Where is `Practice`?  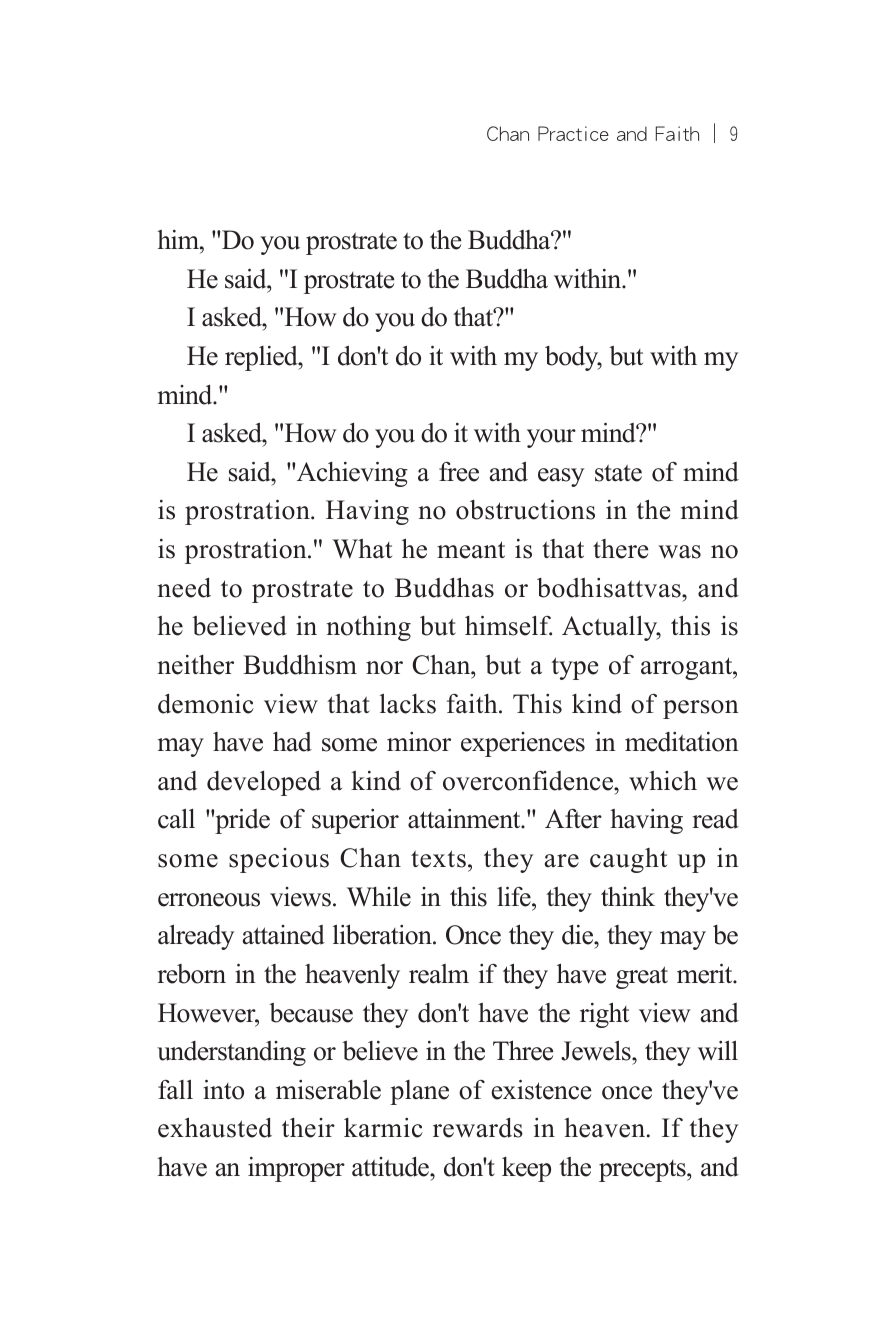
Practice is located at coordinates (573, 133).
